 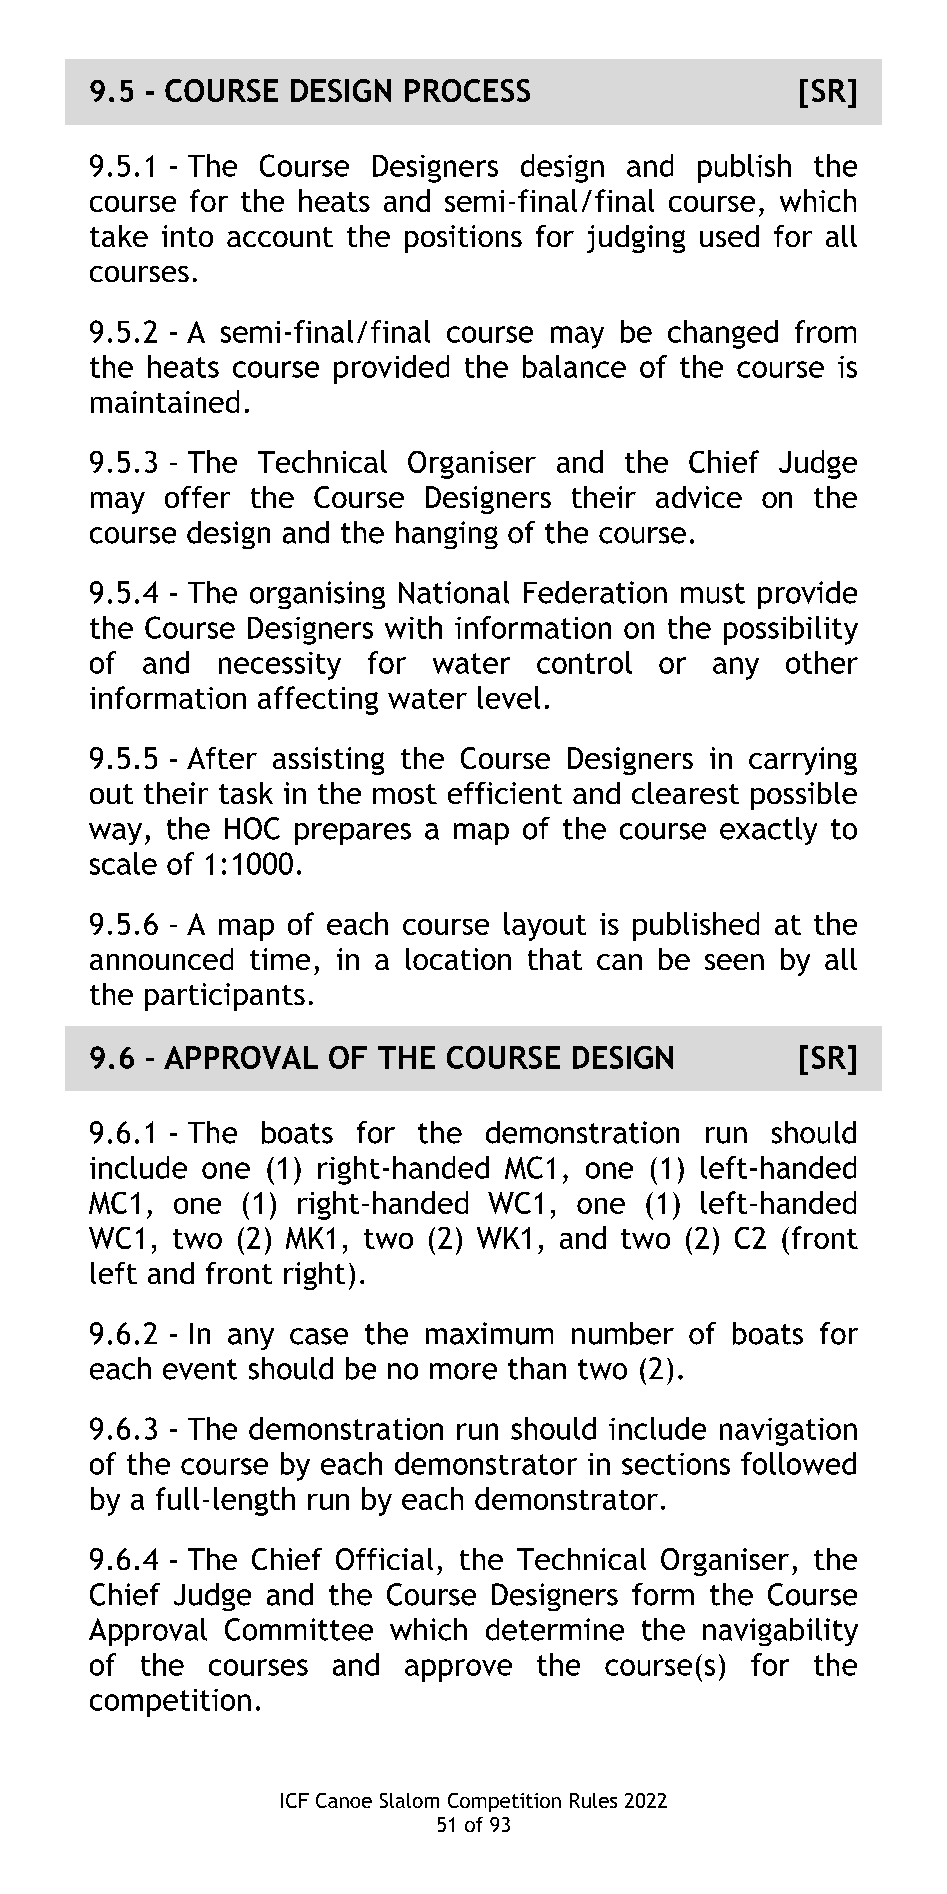 What do you see at coordinates (788, 1432) in the screenshot?
I see `navigation` at bounding box center [788, 1432].
